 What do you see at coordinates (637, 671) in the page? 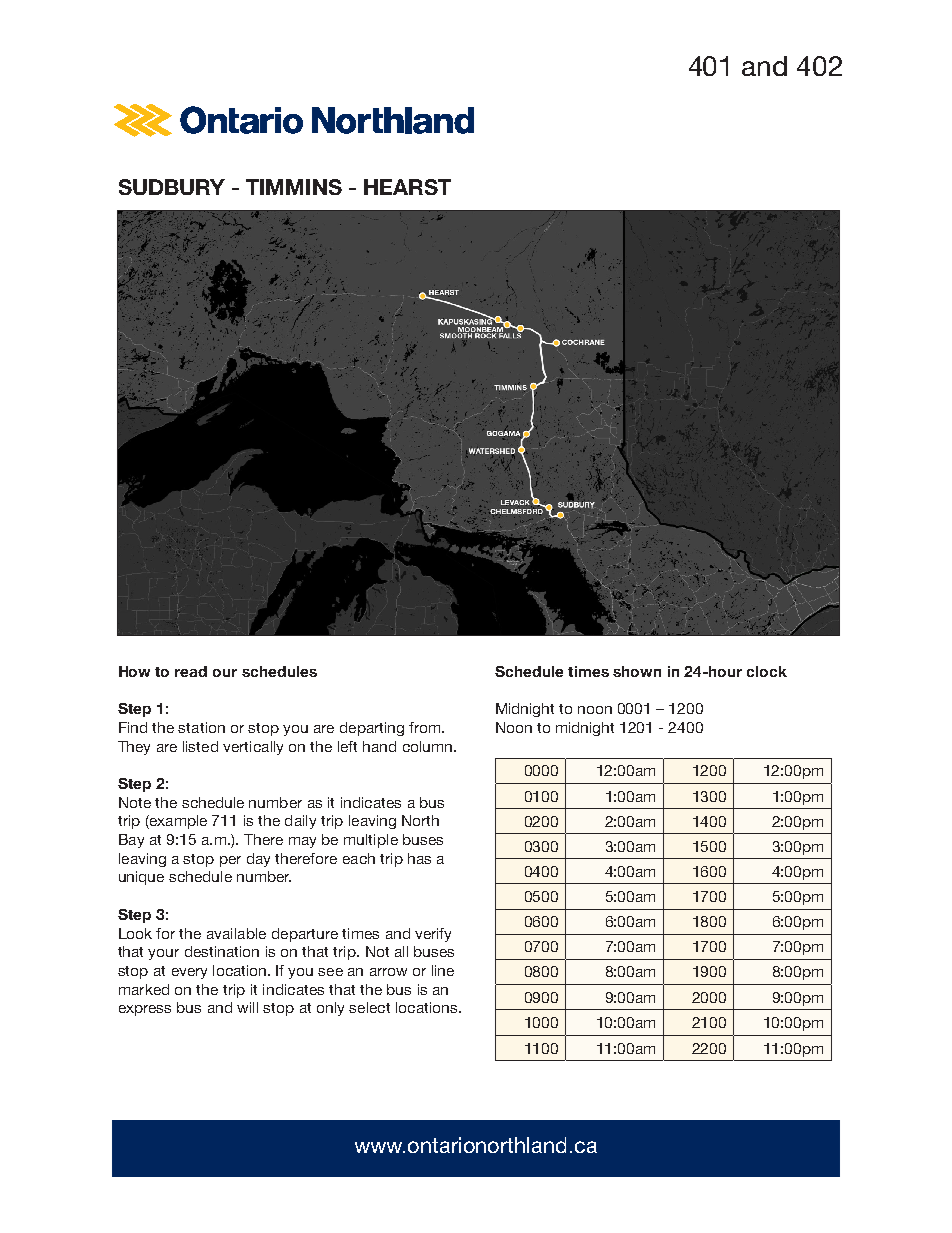
I see `shown` at bounding box center [637, 671].
